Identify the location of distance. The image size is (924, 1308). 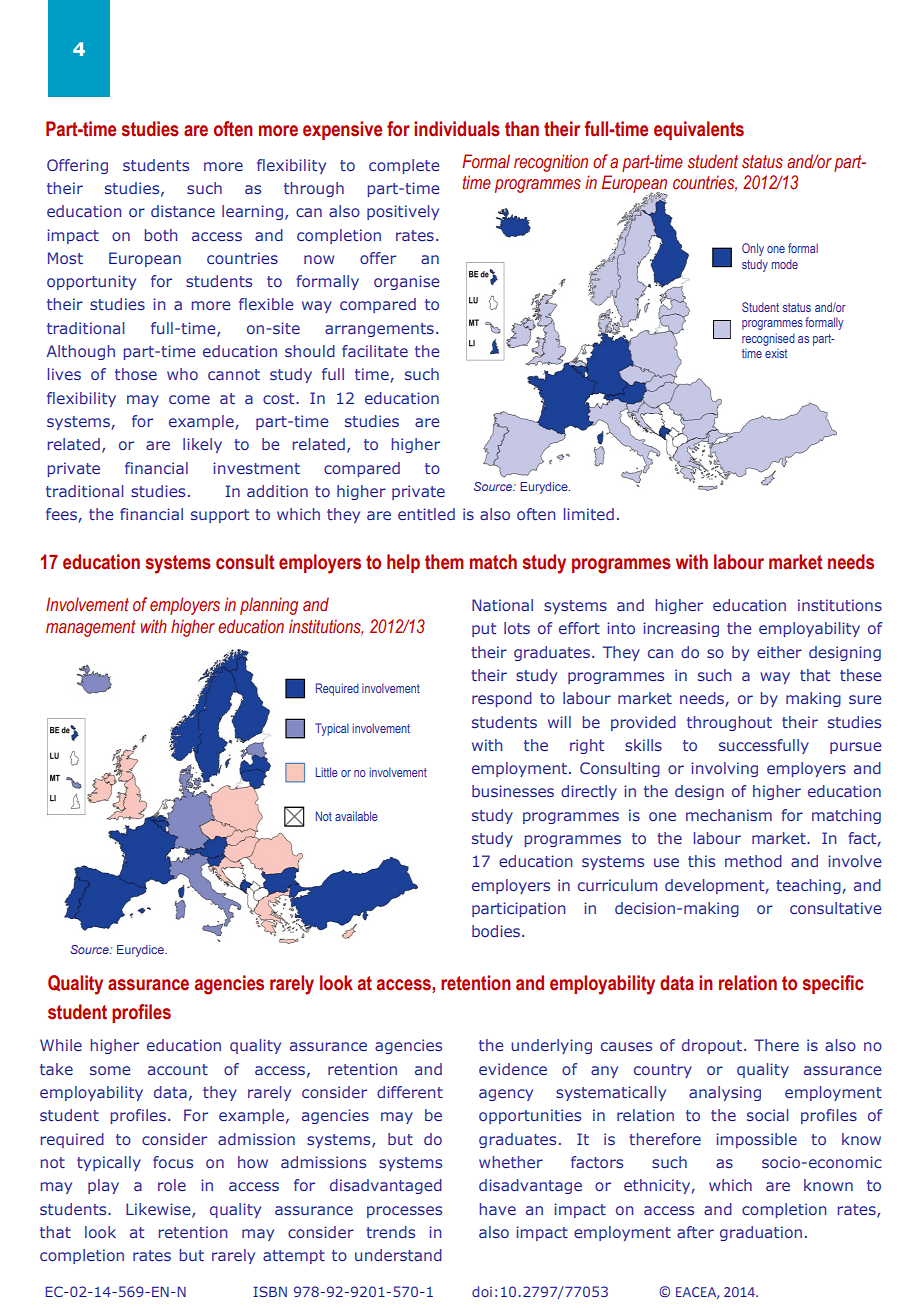
(183, 211).
